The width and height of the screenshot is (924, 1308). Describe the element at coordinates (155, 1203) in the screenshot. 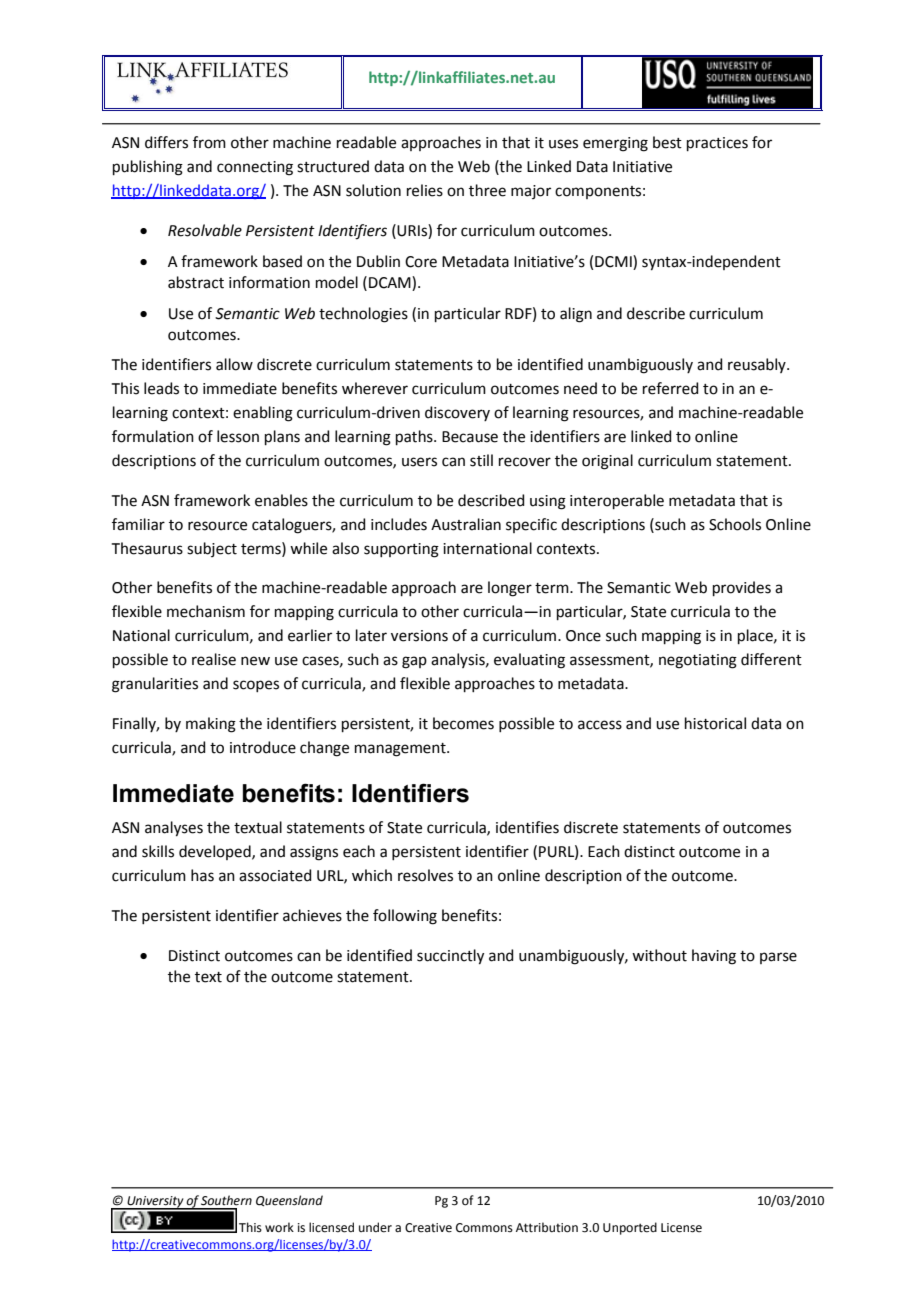

I see `University` at that location.
